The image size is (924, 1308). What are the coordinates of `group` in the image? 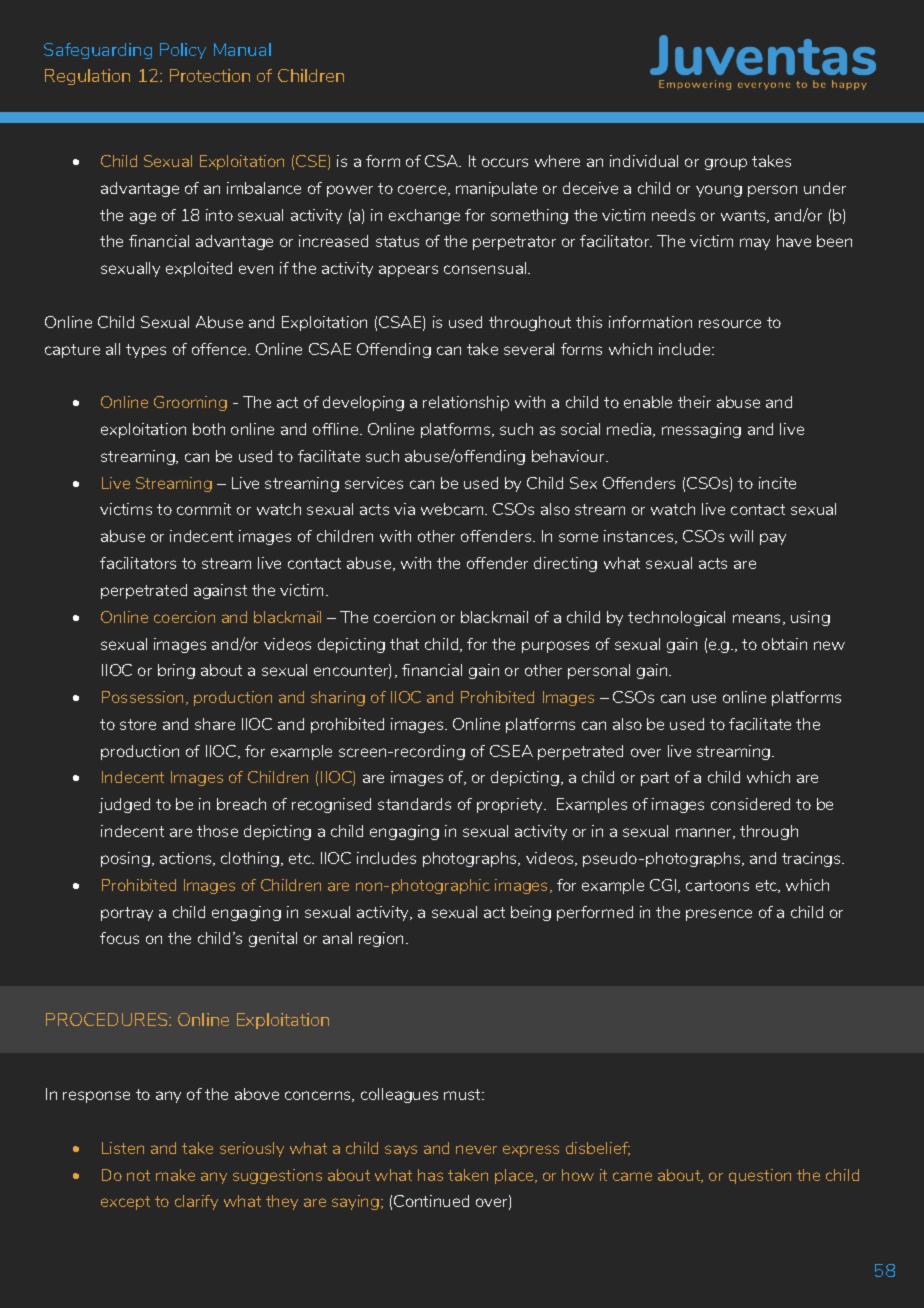 It's located at (726, 164).
